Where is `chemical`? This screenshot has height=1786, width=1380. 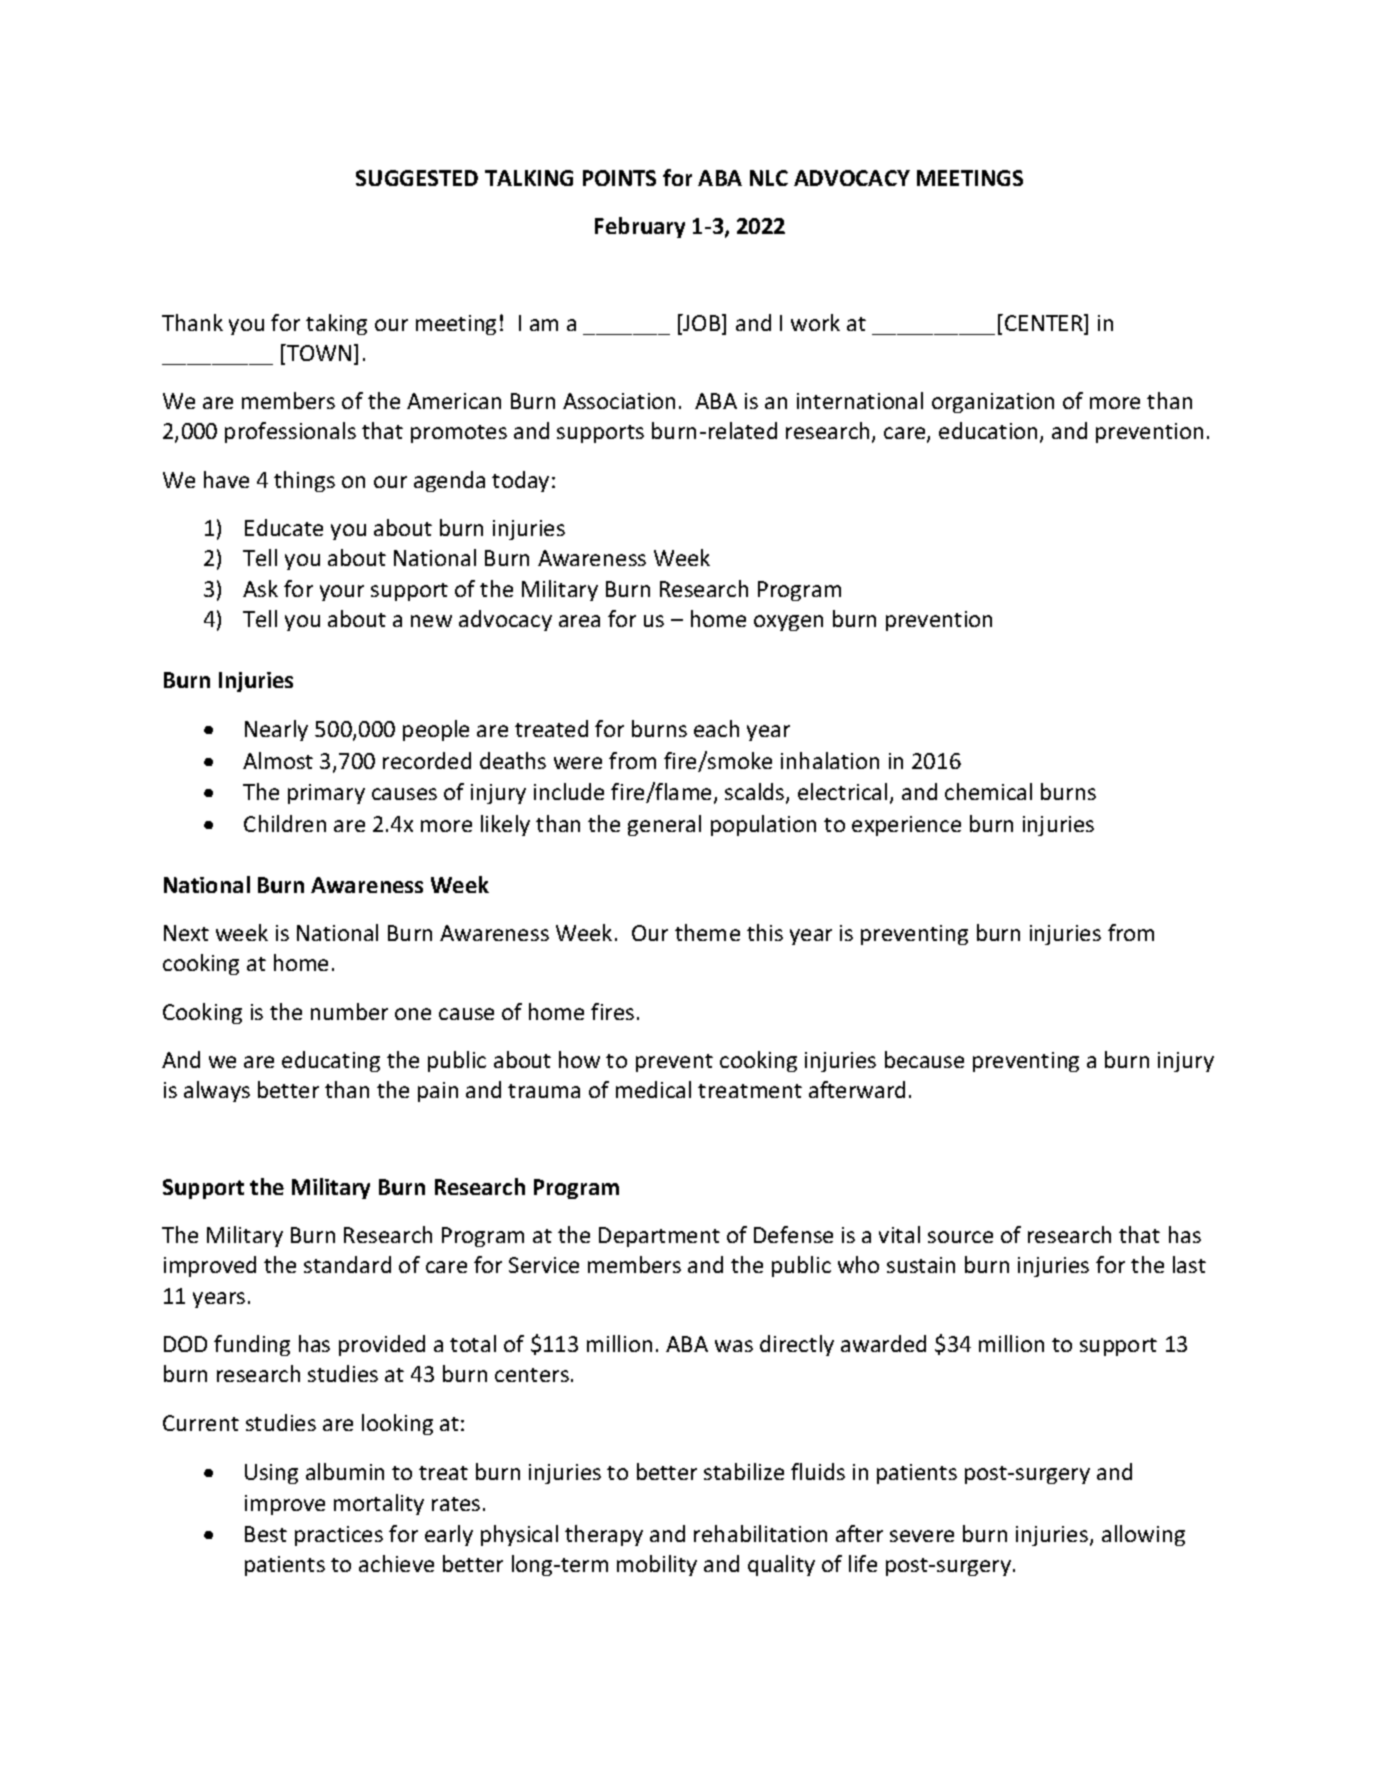 chemical is located at coordinates (988, 791).
